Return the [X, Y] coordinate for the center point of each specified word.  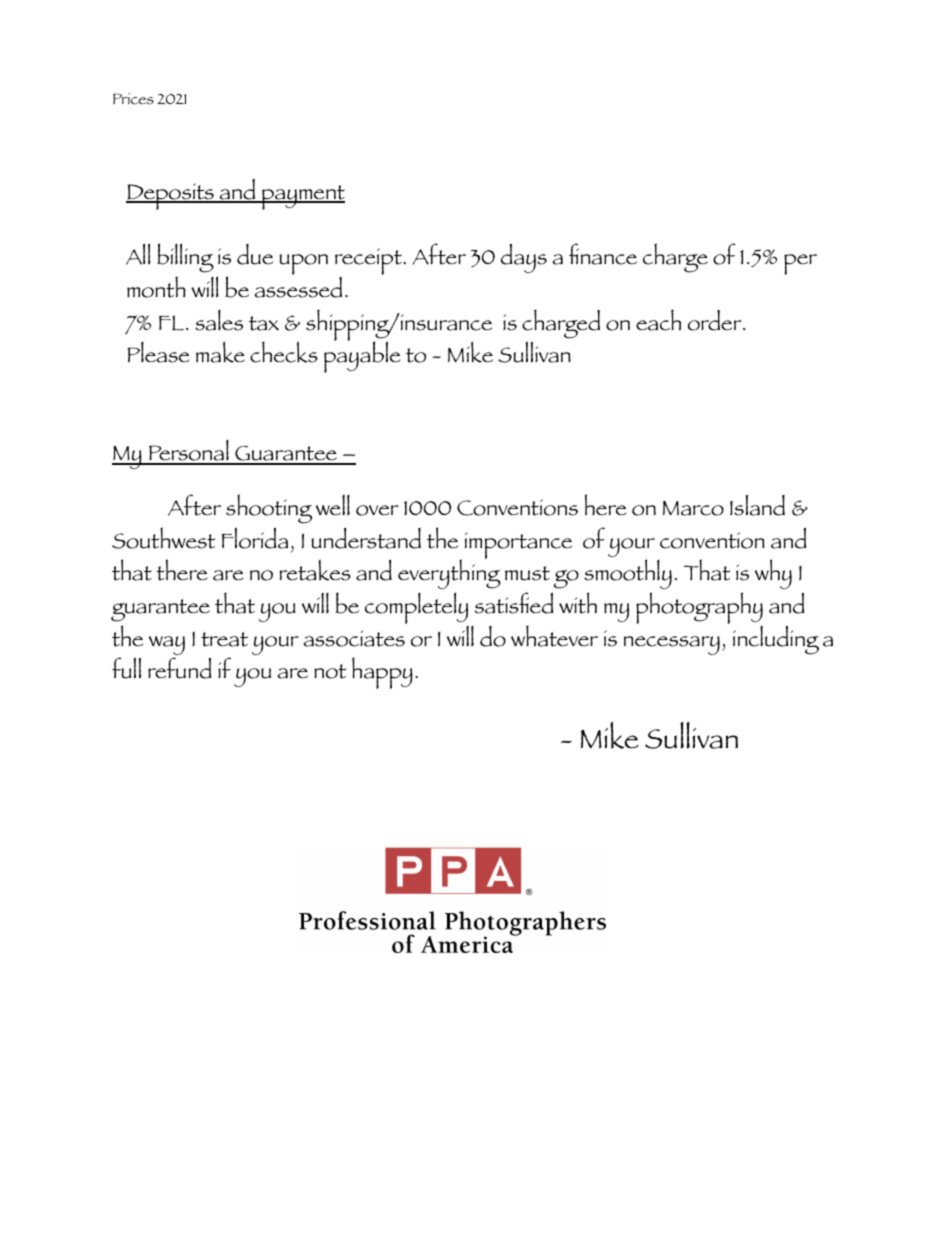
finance [603, 254]
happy [382, 673]
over [377, 510]
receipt [369, 263]
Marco [693, 508]
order [716, 320]
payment [302, 197]
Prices [133, 99]
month [156, 287]
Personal [189, 452]
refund [180, 668]
